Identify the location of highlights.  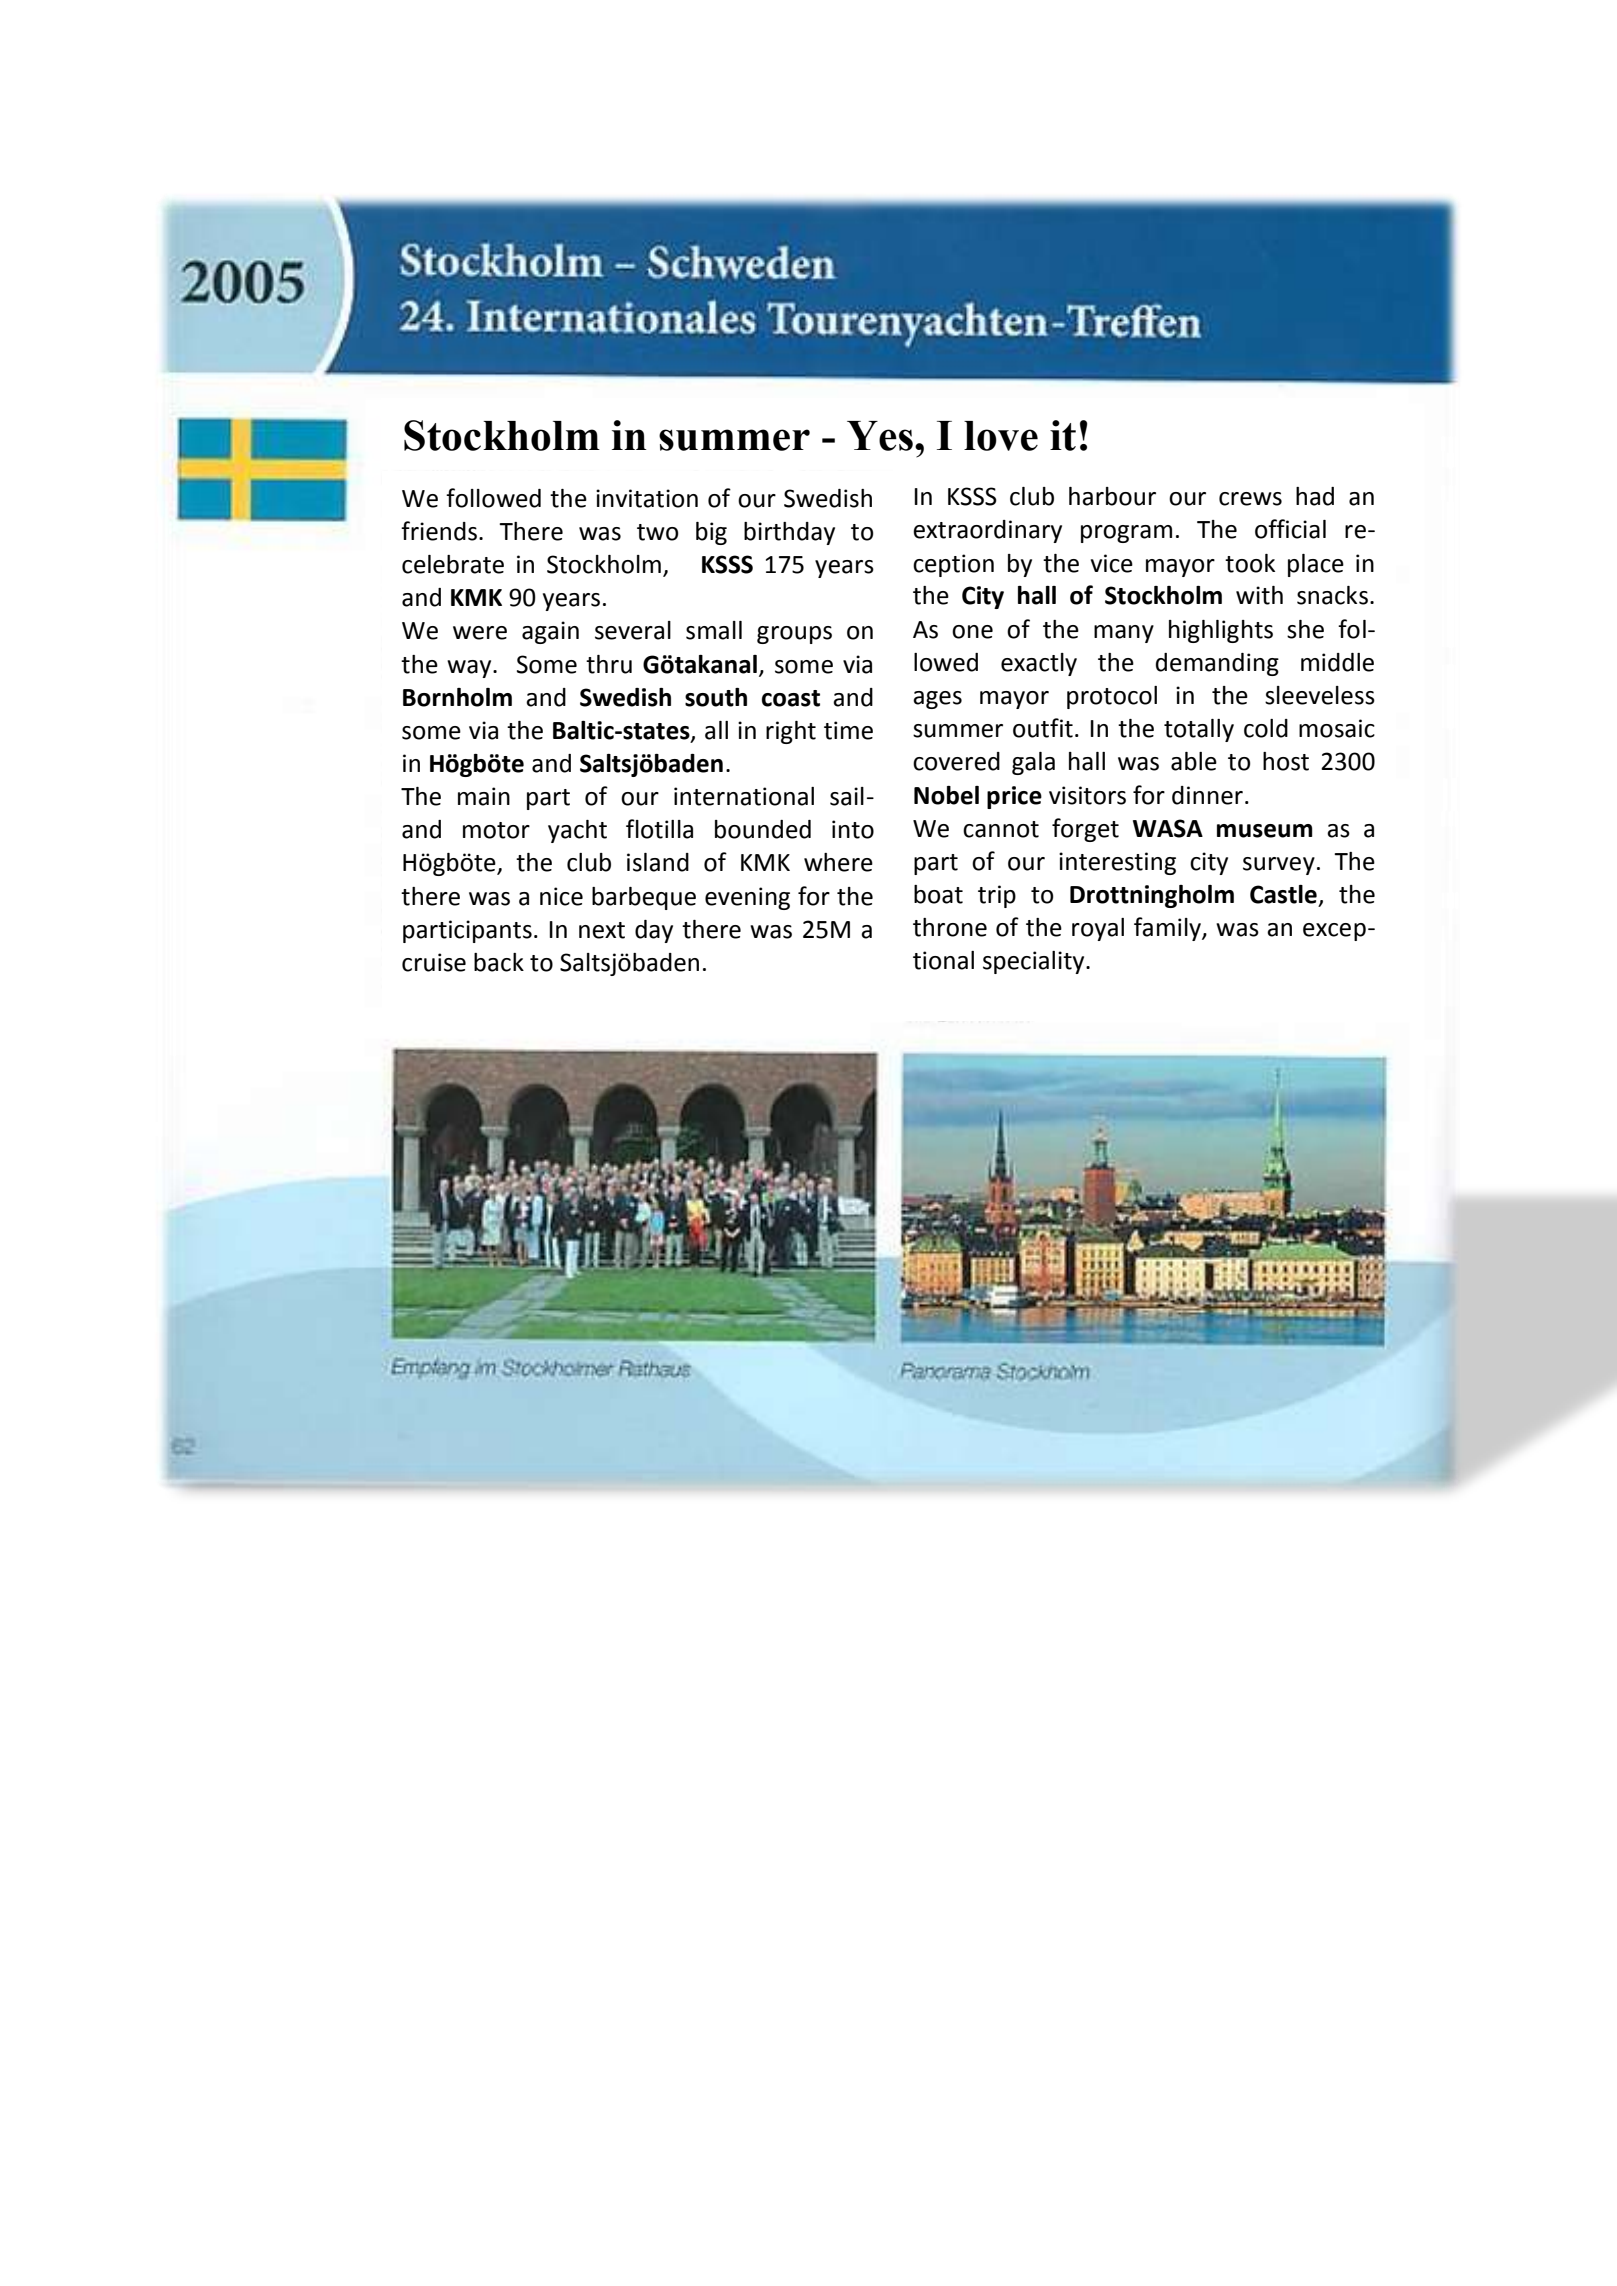
(1221, 631).
